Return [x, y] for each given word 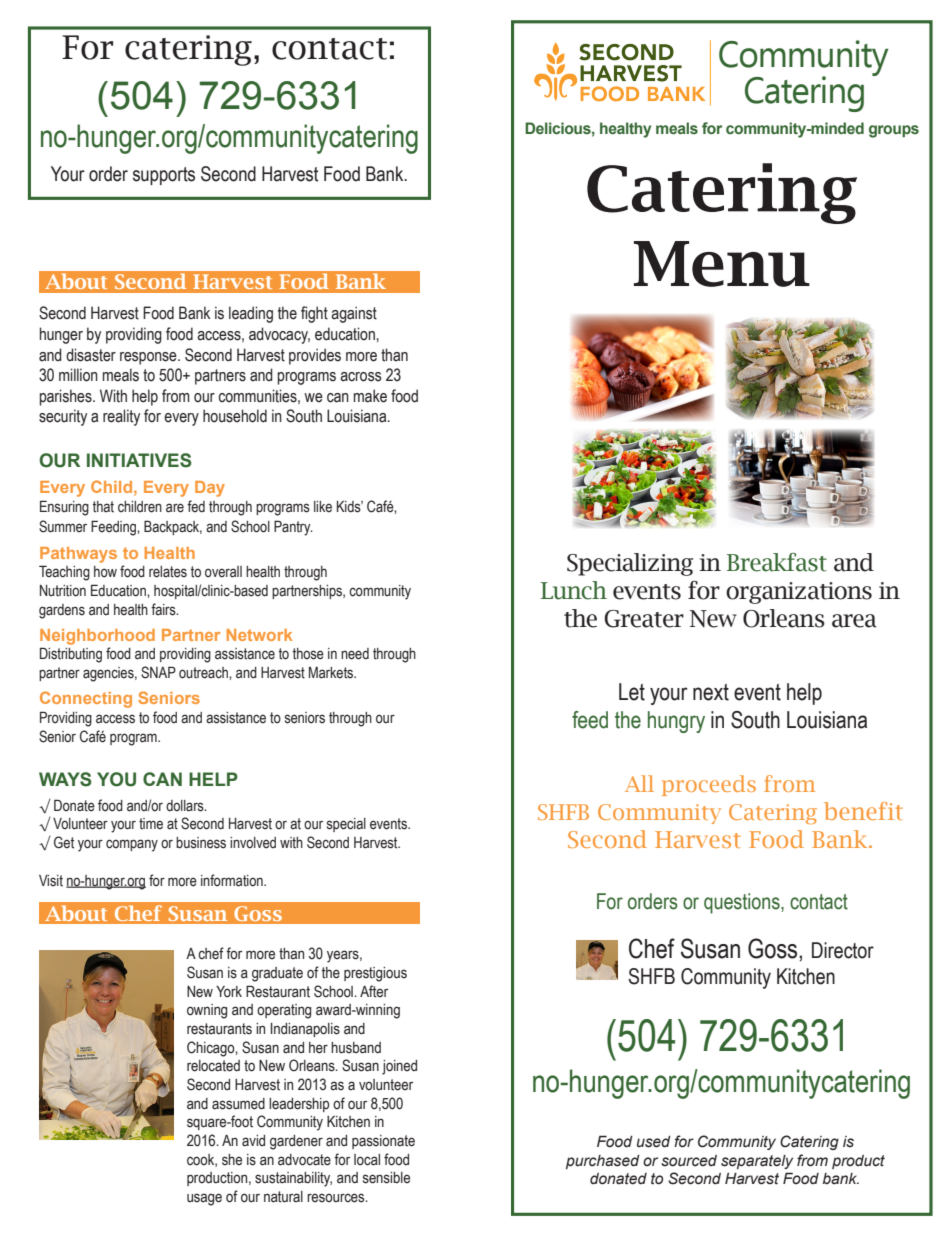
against [354, 314]
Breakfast [777, 562]
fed [196, 506]
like [323, 507]
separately [757, 1162]
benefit [863, 811]
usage [204, 1199]
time [151, 824]
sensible [386, 1178]
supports [164, 176]
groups [894, 131]
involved [253, 843]
